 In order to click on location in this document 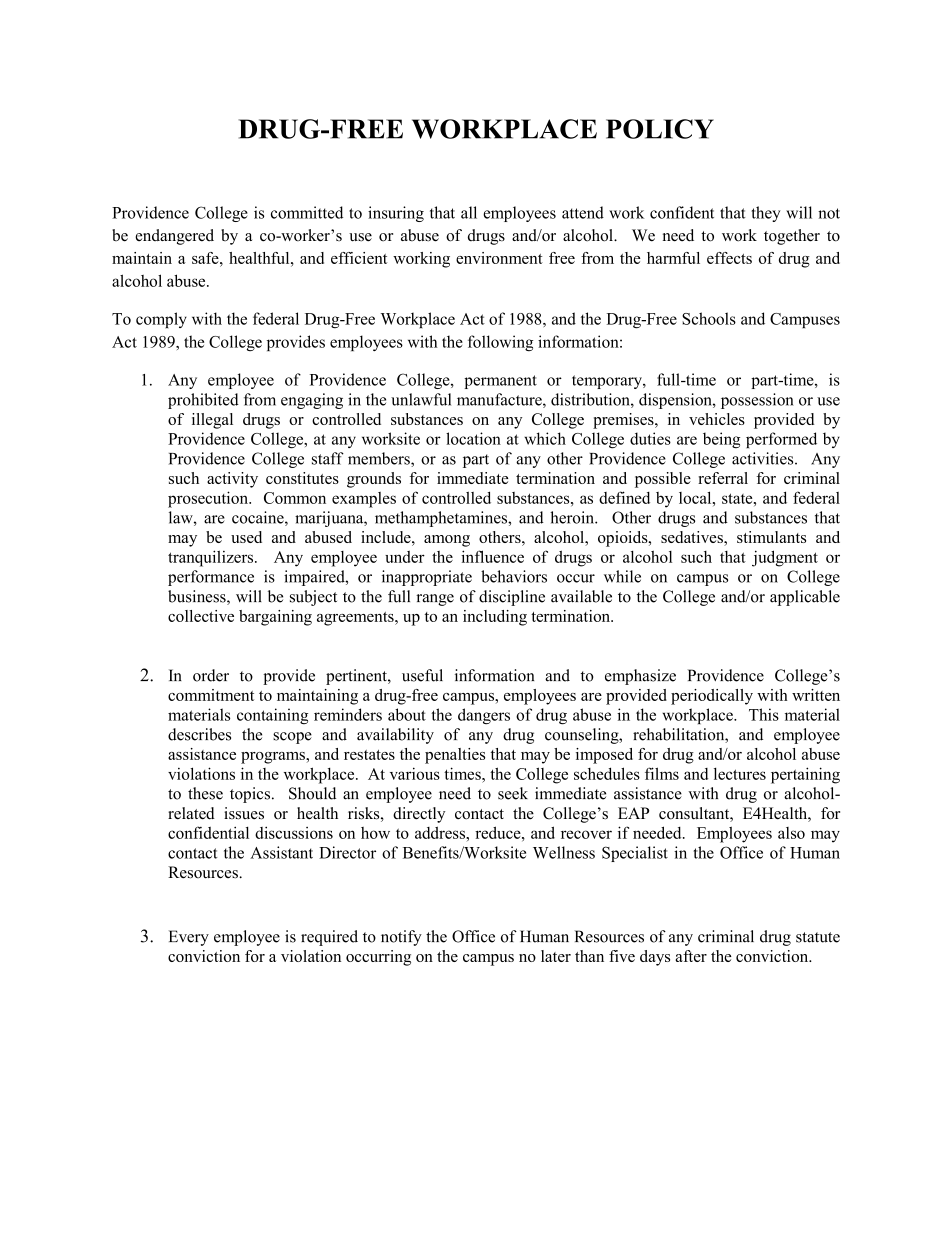, I will do `click(473, 438)`.
